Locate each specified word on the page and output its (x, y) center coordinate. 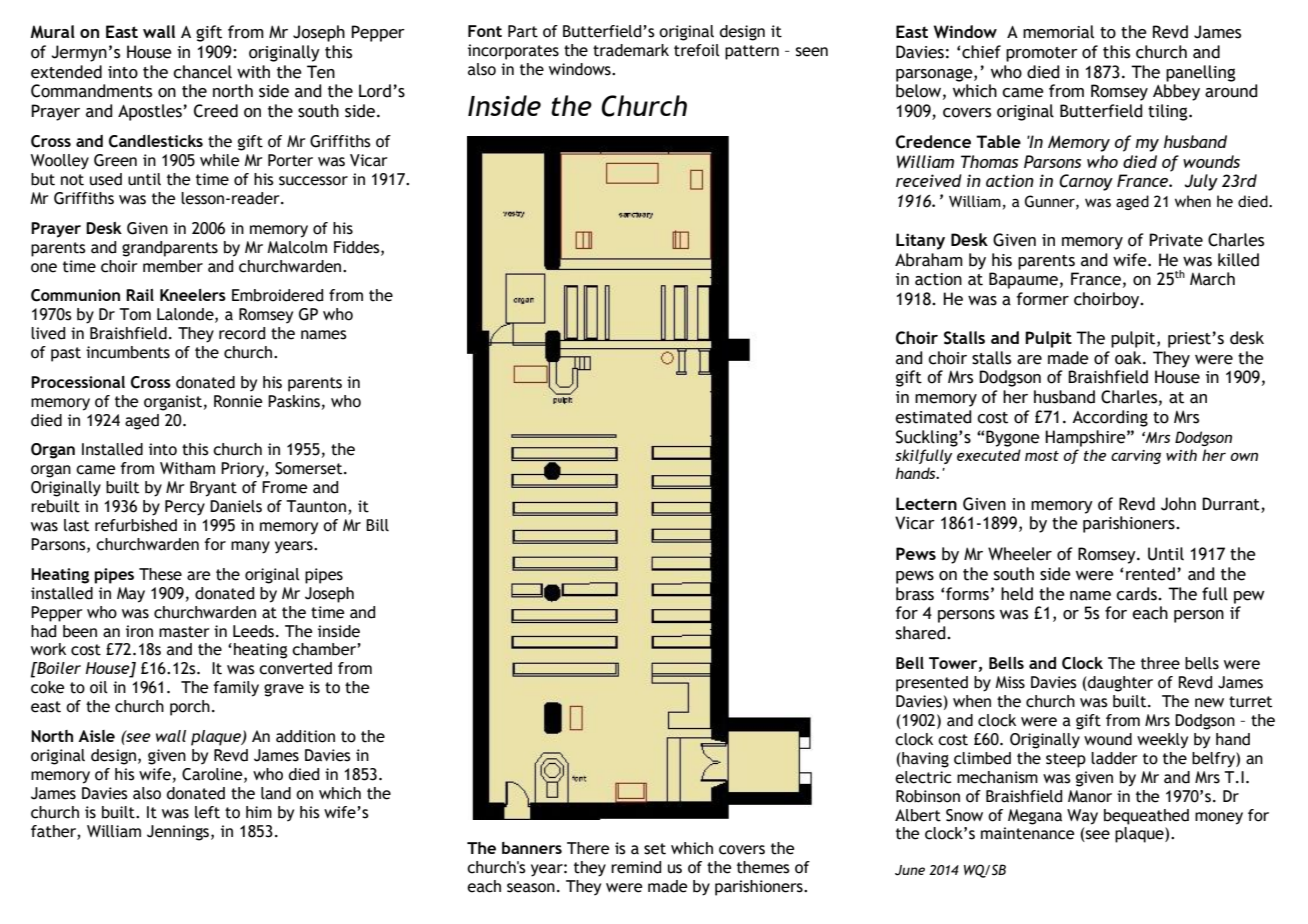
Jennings (179, 833)
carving (1136, 457)
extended (66, 72)
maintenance (1027, 833)
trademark (631, 50)
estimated (933, 417)
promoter (1042, 54)
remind (636, 867)
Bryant (213, 489)
